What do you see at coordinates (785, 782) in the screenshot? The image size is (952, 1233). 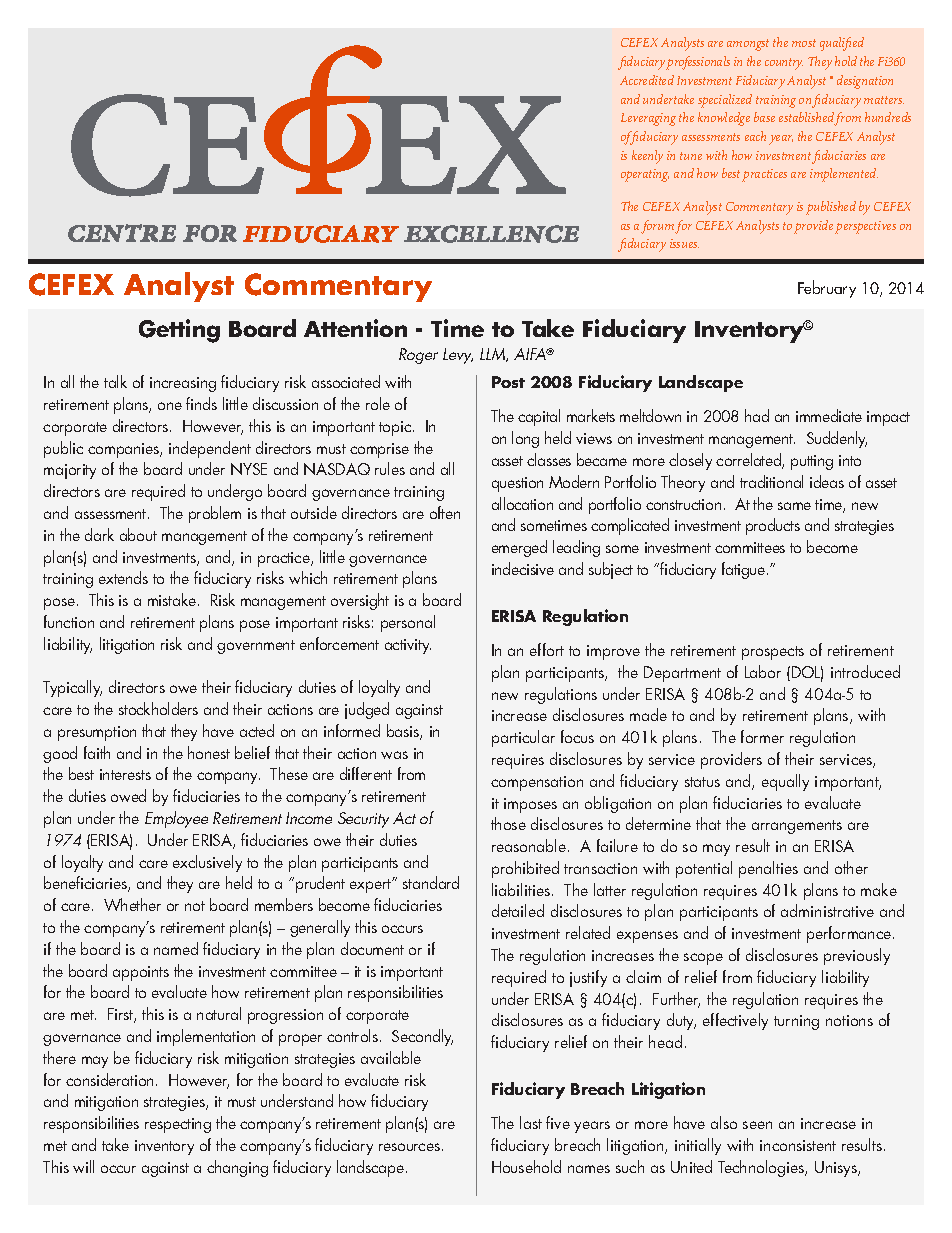 I see `equally` at bounding box center [785, 782].
